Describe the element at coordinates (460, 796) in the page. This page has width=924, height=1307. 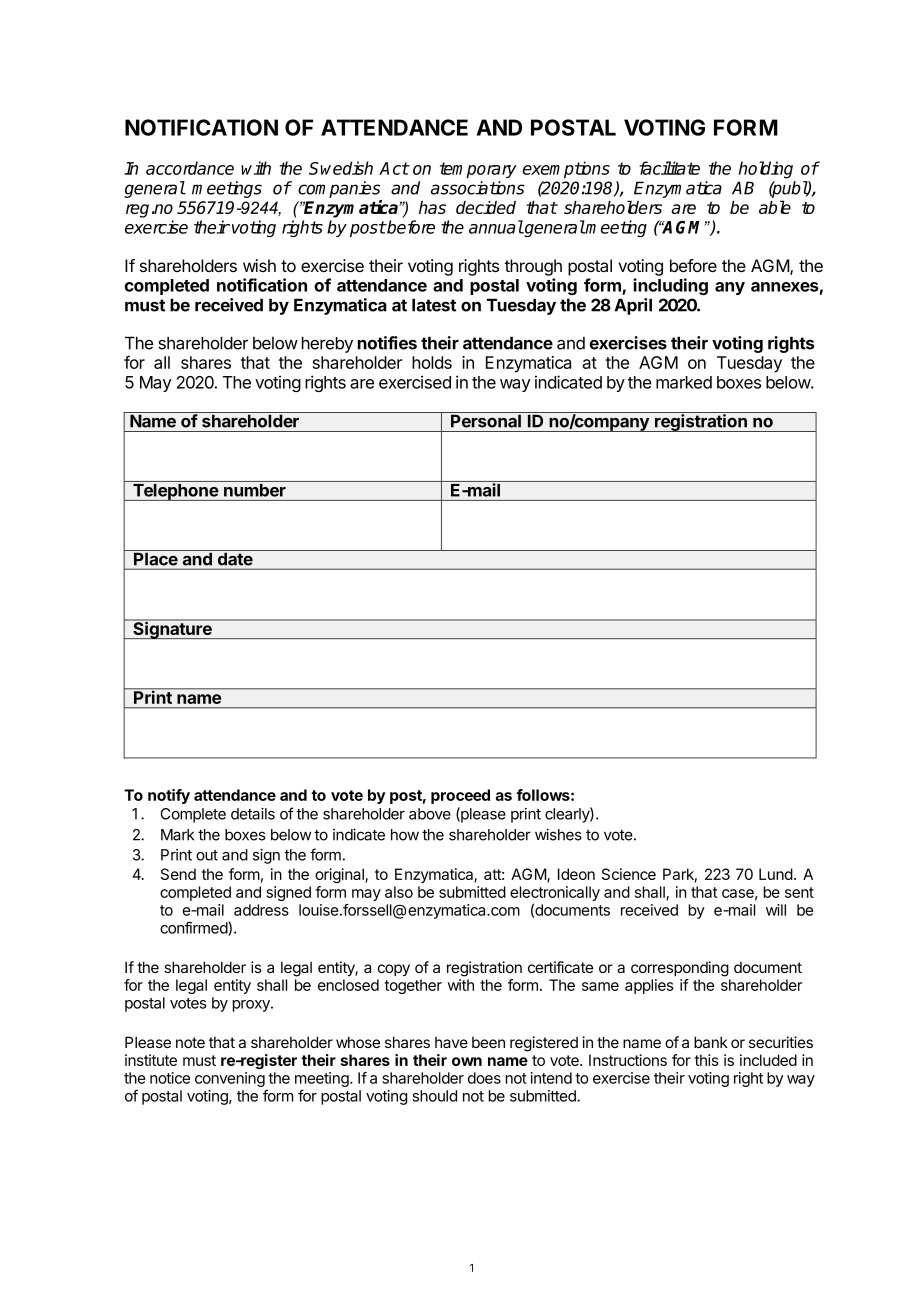
I see `proceed` at that location.
